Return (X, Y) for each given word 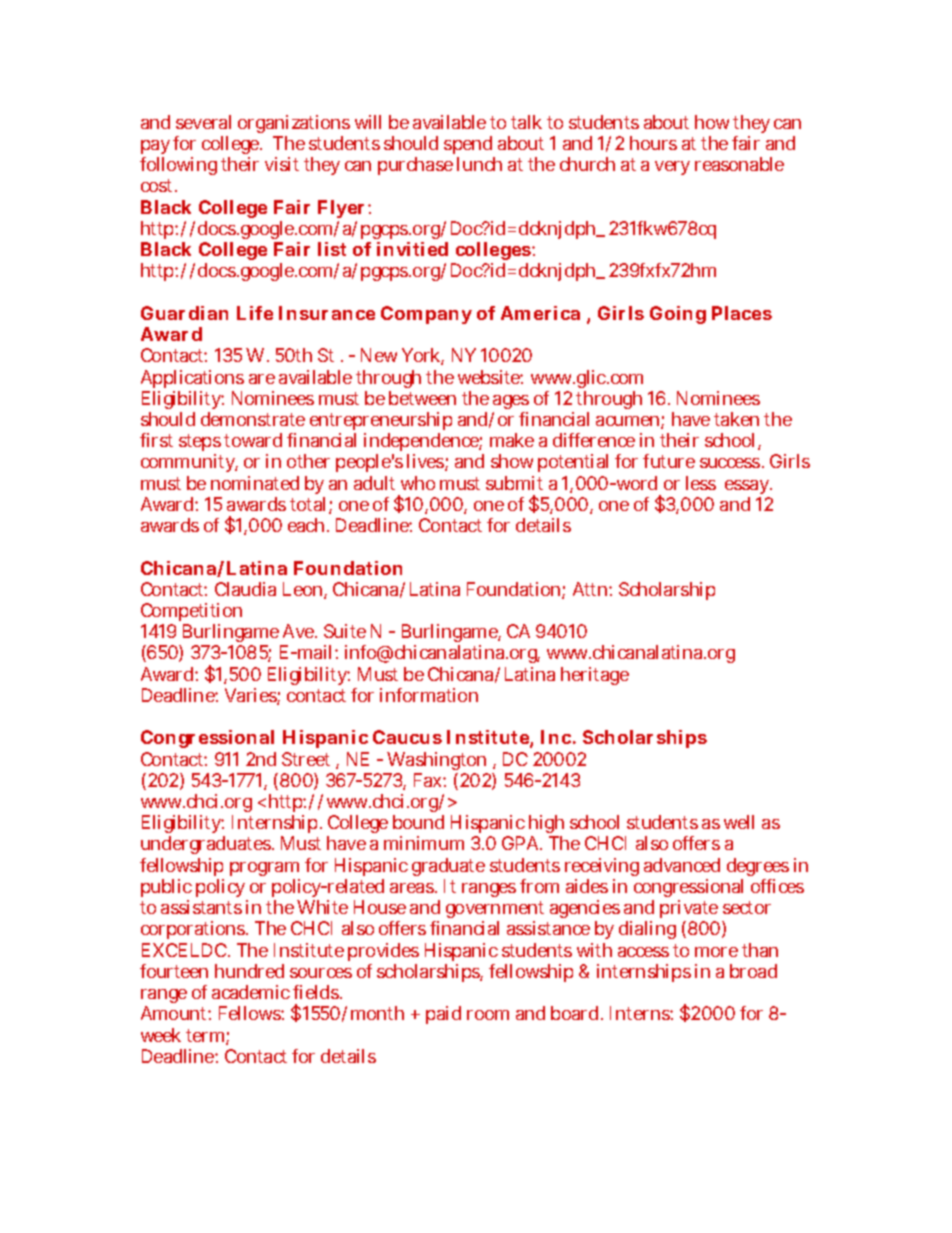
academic (251, 992)
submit (514, 483)
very (672, 168)
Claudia (245, 589)
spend (469, 147)
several (203, 122)
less (701, 483)
